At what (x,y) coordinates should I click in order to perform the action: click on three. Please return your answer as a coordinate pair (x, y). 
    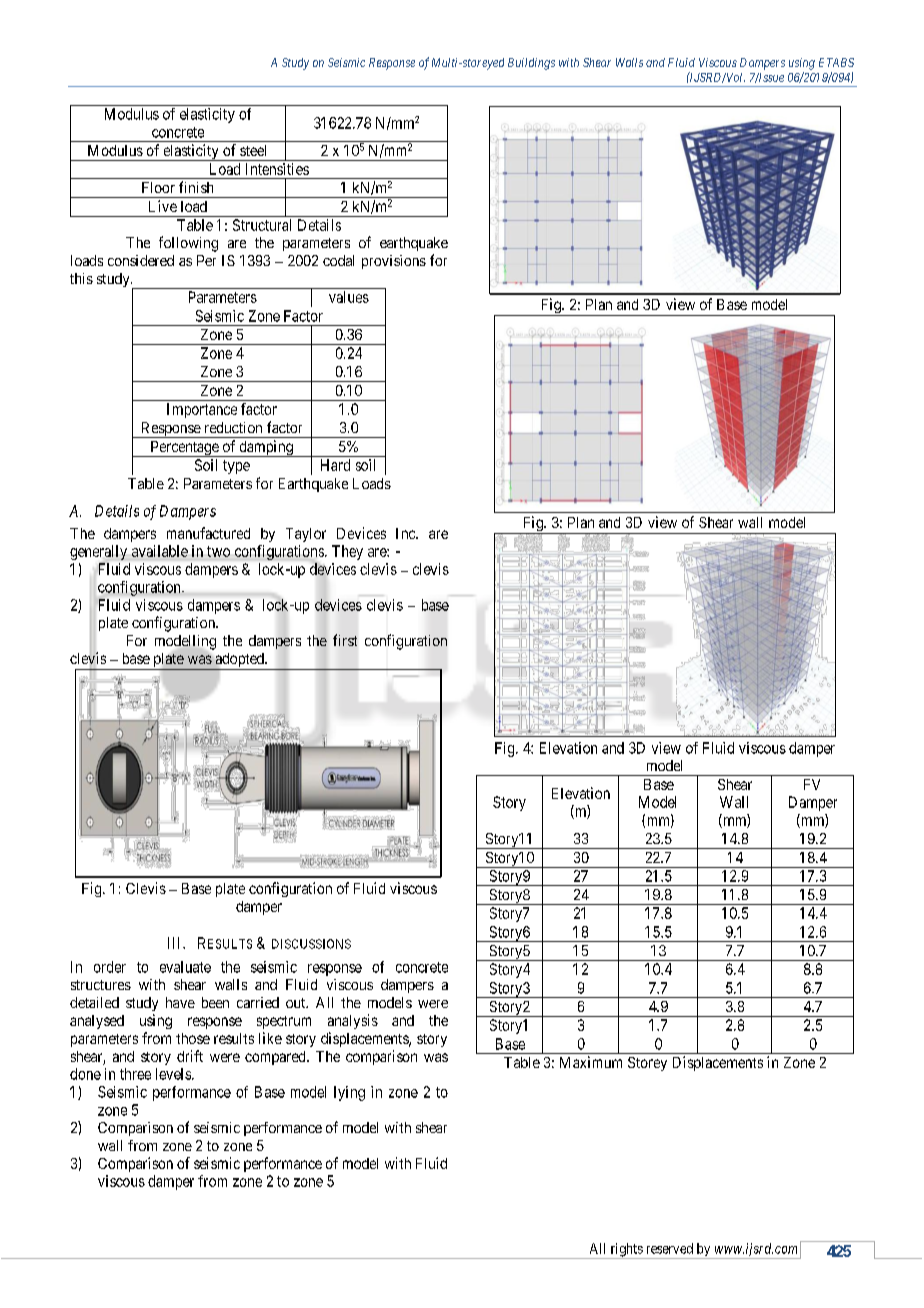
    Looking at the image, I should click on (135, 1074).
